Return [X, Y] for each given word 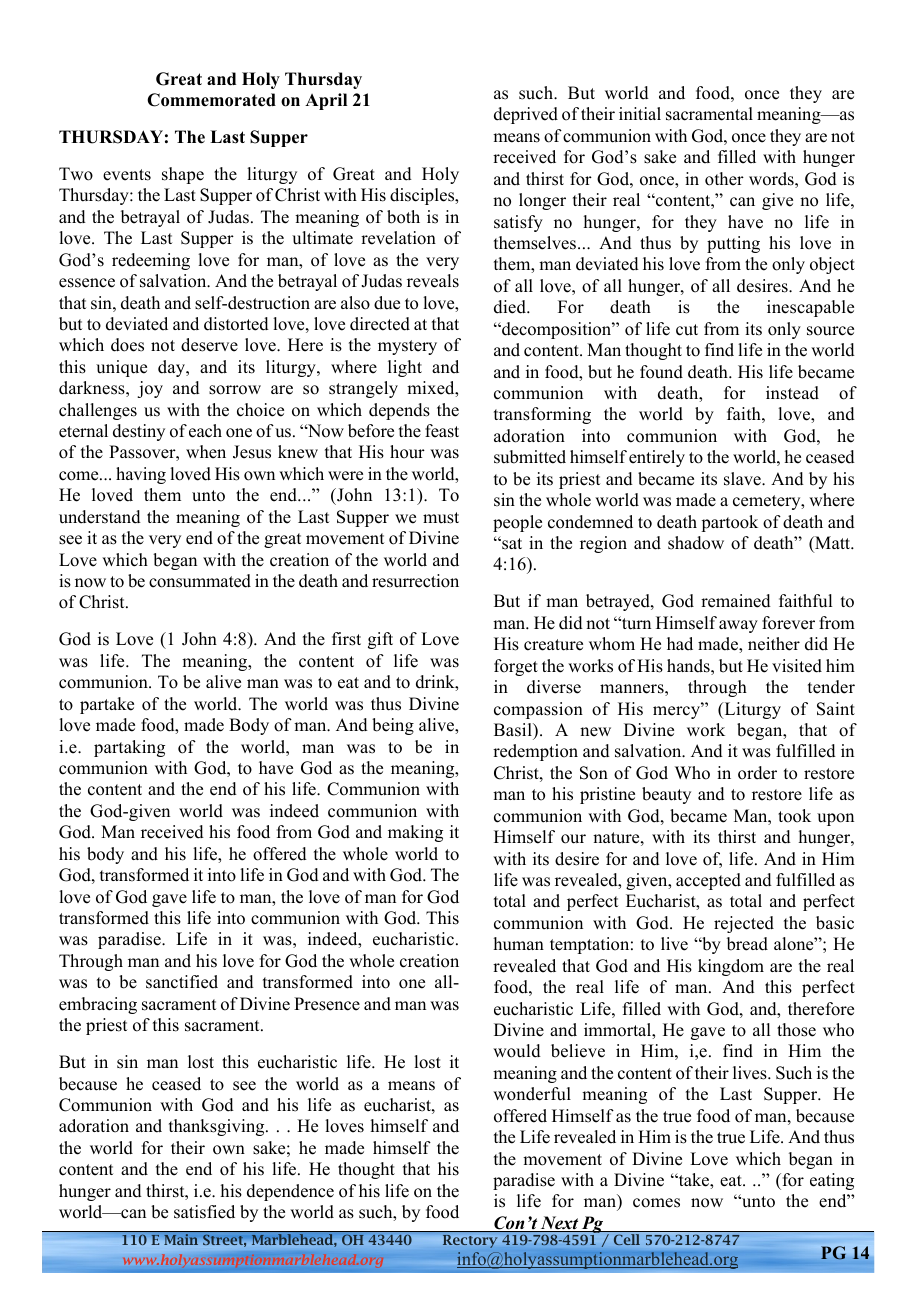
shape [183, 175]
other [724, 179]
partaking [129, 748]
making [415, 833]
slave [743, 479]
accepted [708, 881]
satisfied [204, 1212]
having [141, 475]
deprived [526, 115]
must [441, 518]
